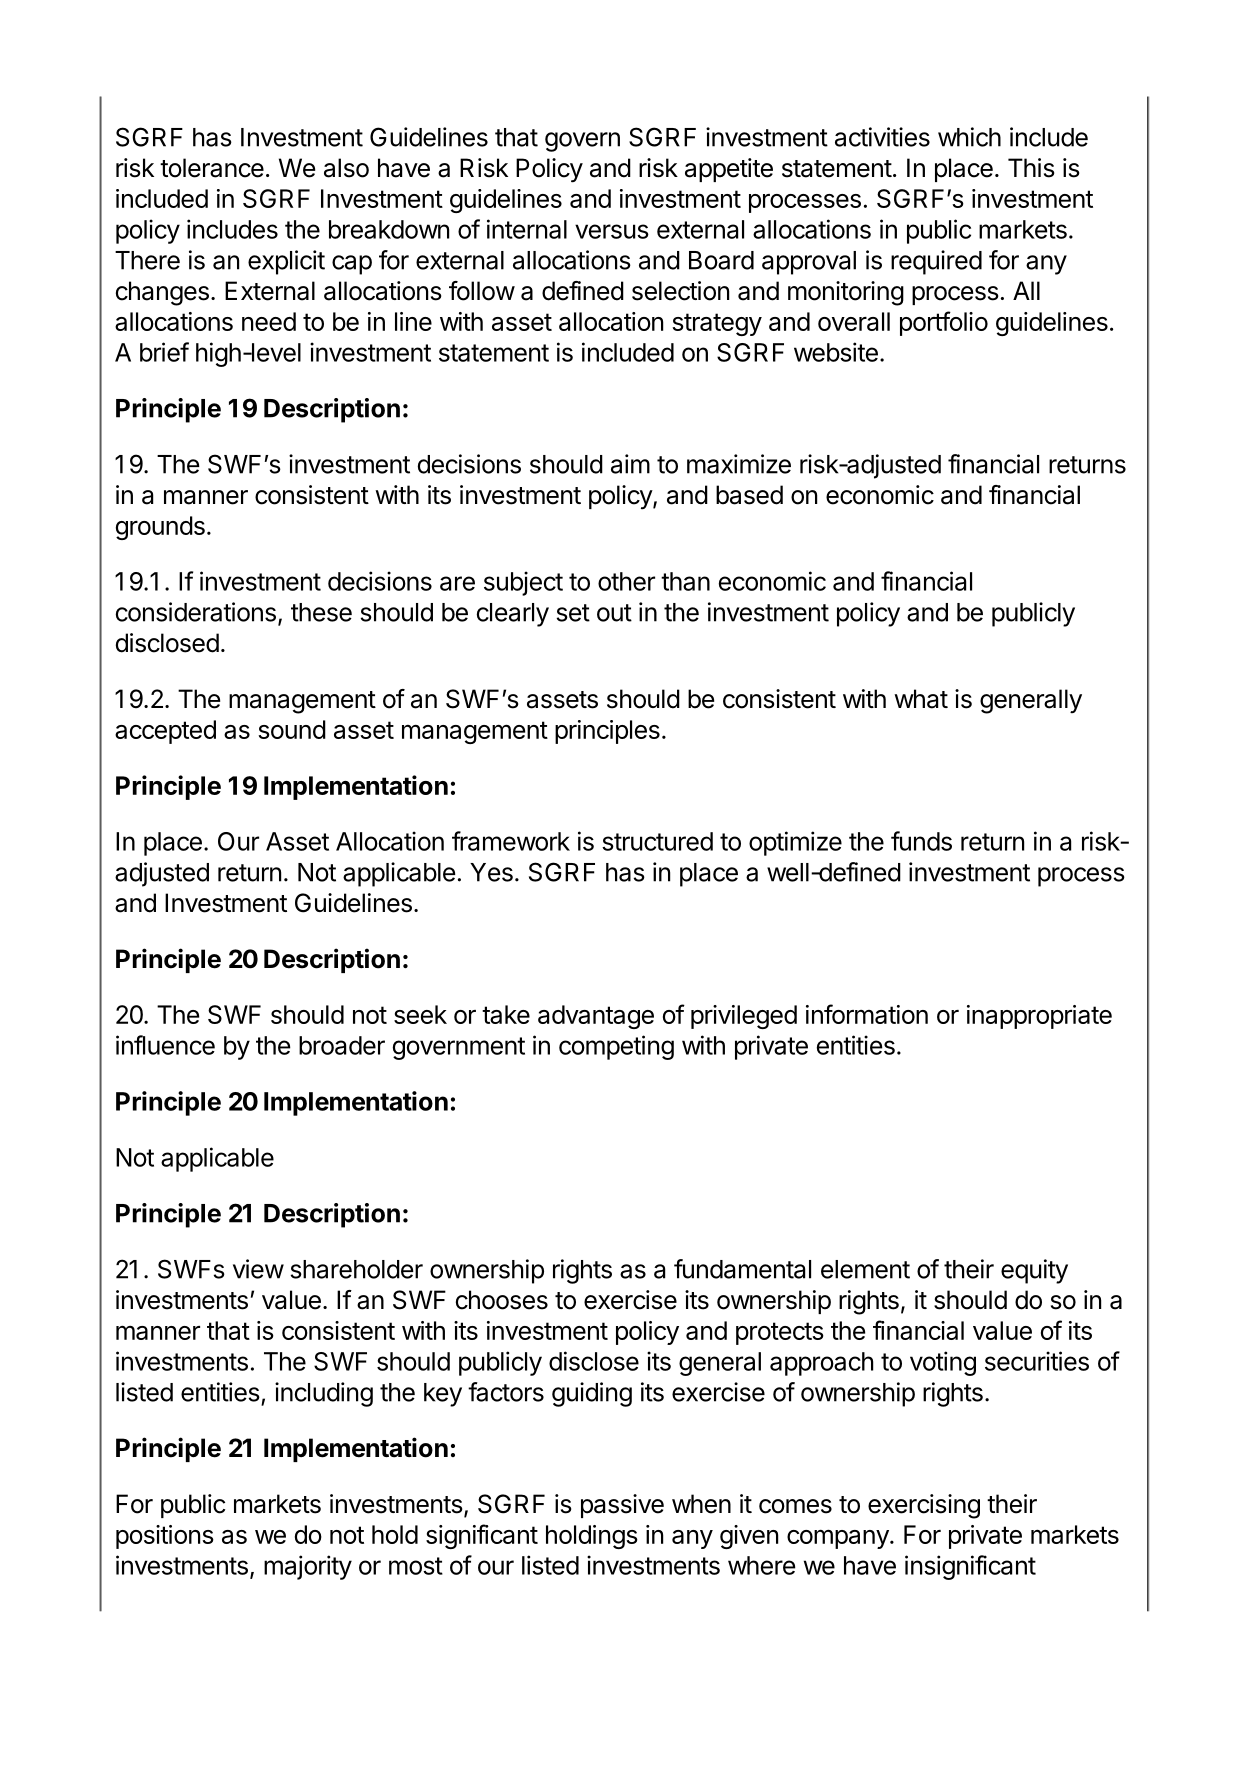 Image resolution: width=1249 pixels, height=1766 pixels. I want to click on tolerance, so click(212, 168).
